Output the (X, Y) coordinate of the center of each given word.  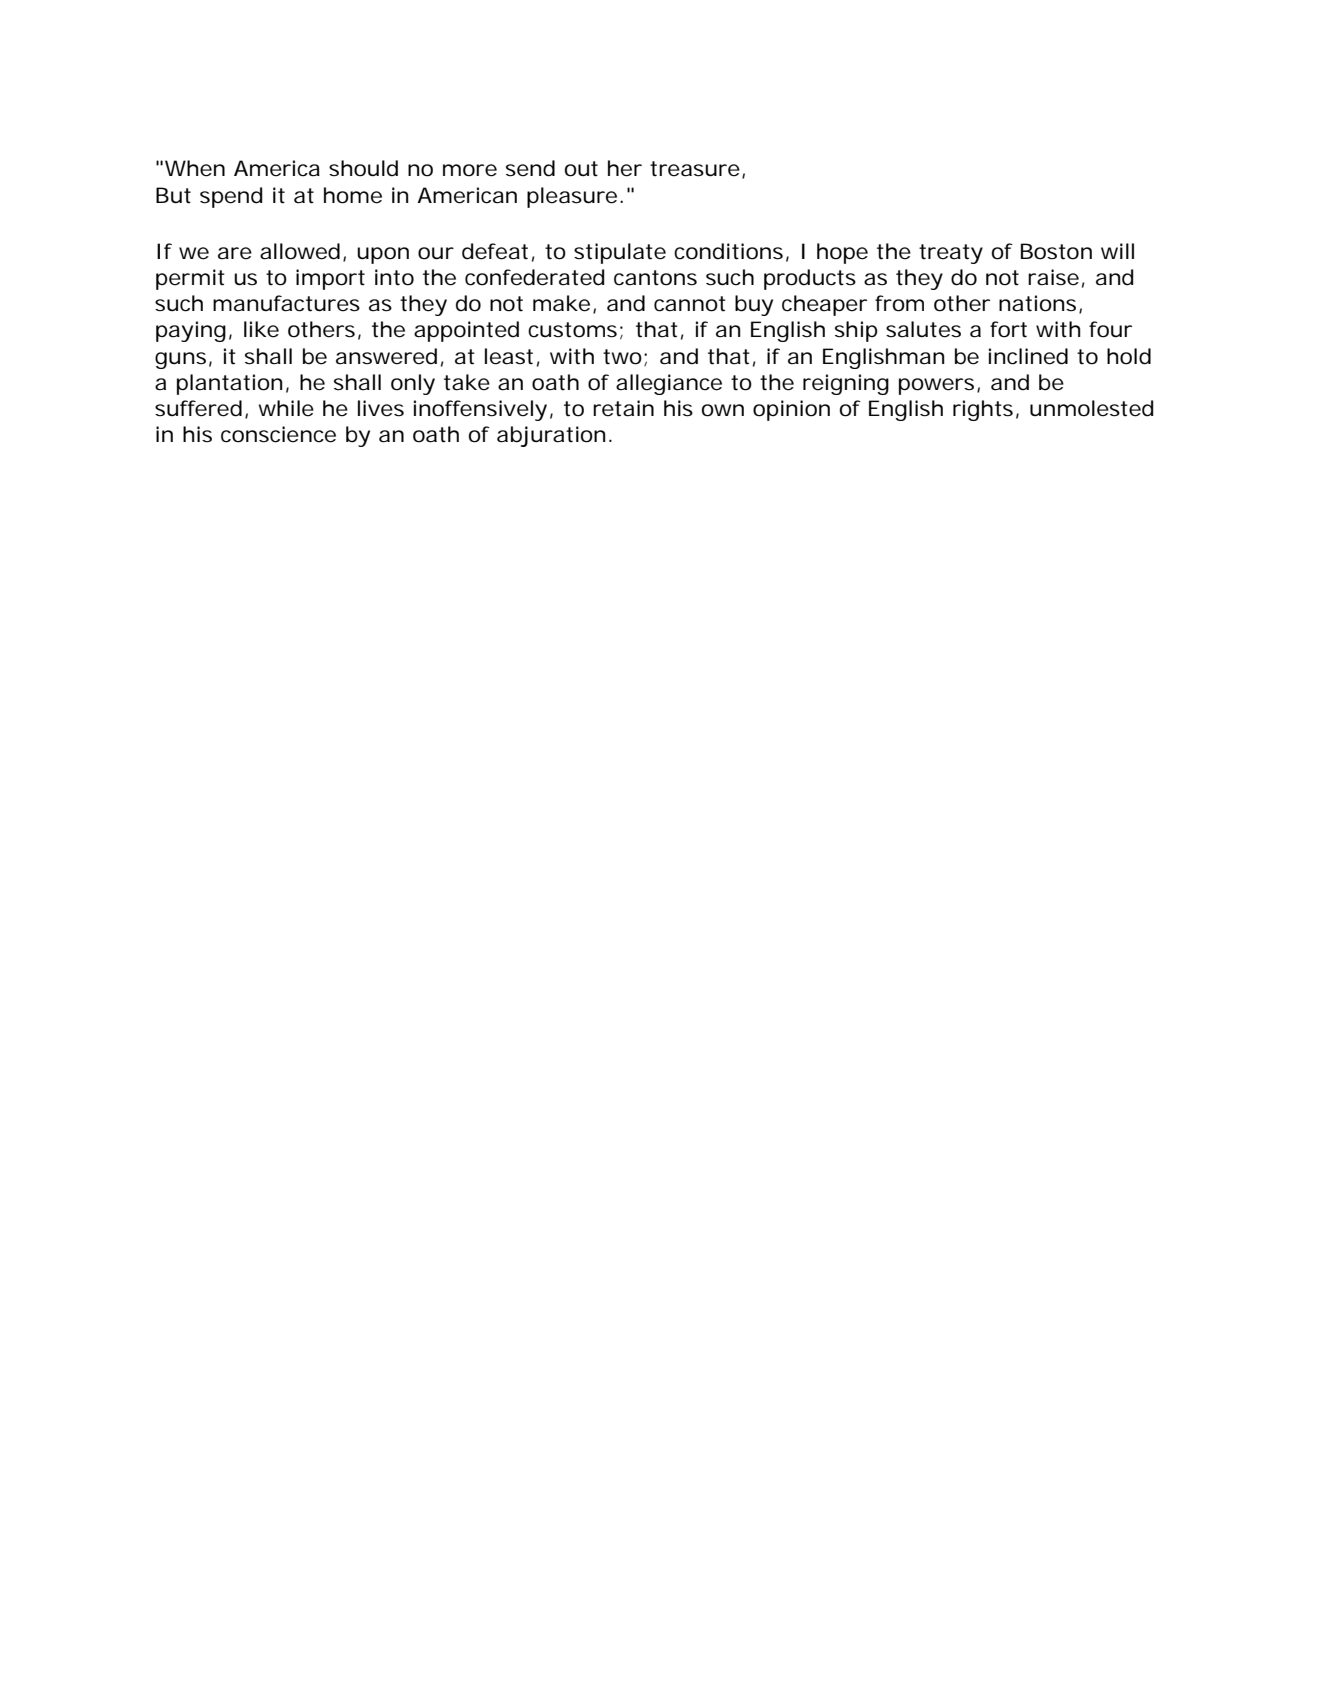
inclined (1028, 356)
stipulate (620, 253)
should (363, 168)
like (261, 329)
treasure (695, 169)
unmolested (1091, 408)
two (624, 357)
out (581, 169)
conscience (278, 434)
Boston (1056, 251)
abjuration (551, 436)
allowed (300, 251)
